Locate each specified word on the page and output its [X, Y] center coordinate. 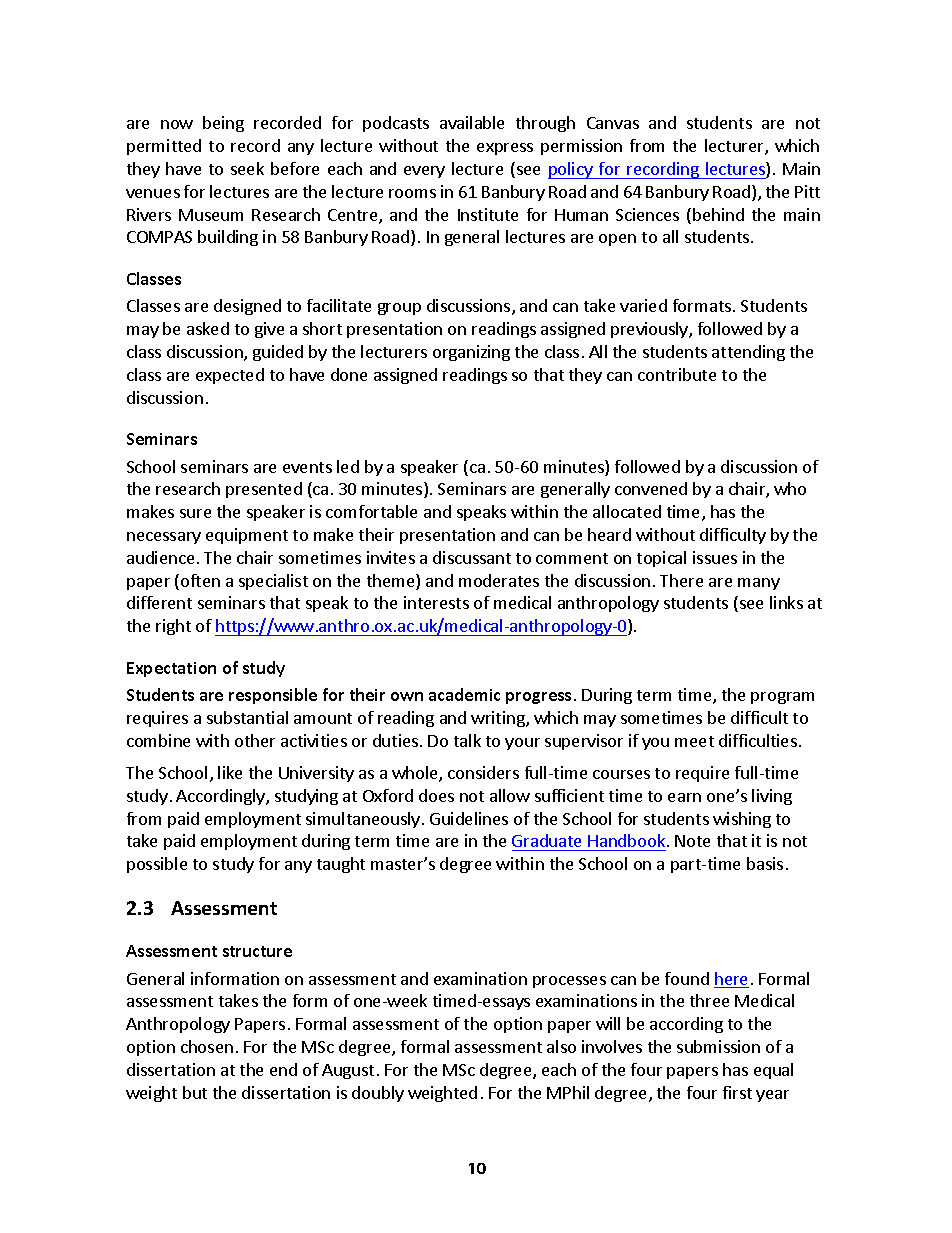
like [230, 772]
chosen [207, 1046]
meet [694, 741]
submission [718, 1046]
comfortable [371, 511]
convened [651, 488]
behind [718, 214]
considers [483, 772]
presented [264, 490]
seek [247, 168]
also [561, 1046]
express [505, 149]
